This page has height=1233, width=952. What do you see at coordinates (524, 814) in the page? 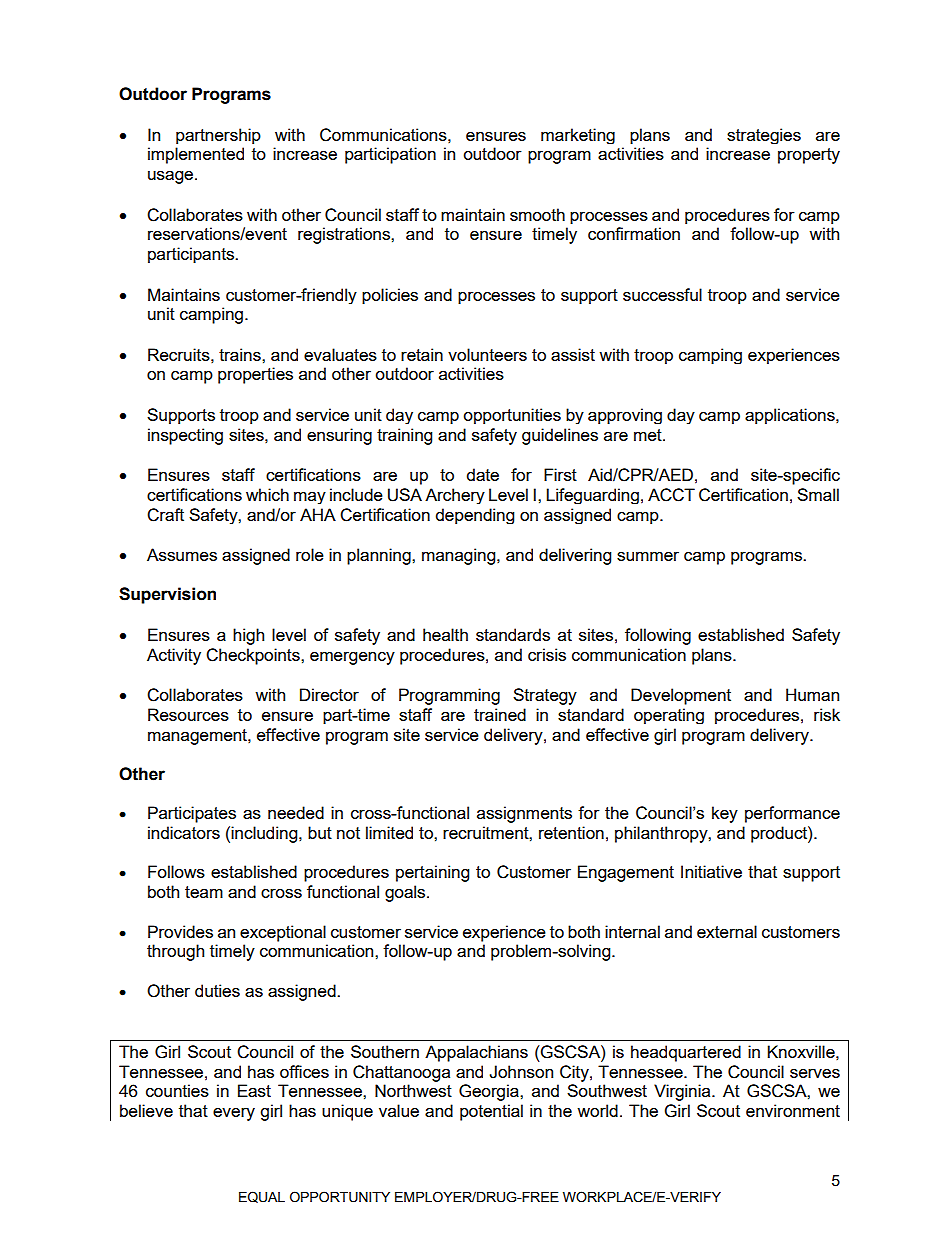
I see `assignments` at bounding box center [524, 814].
